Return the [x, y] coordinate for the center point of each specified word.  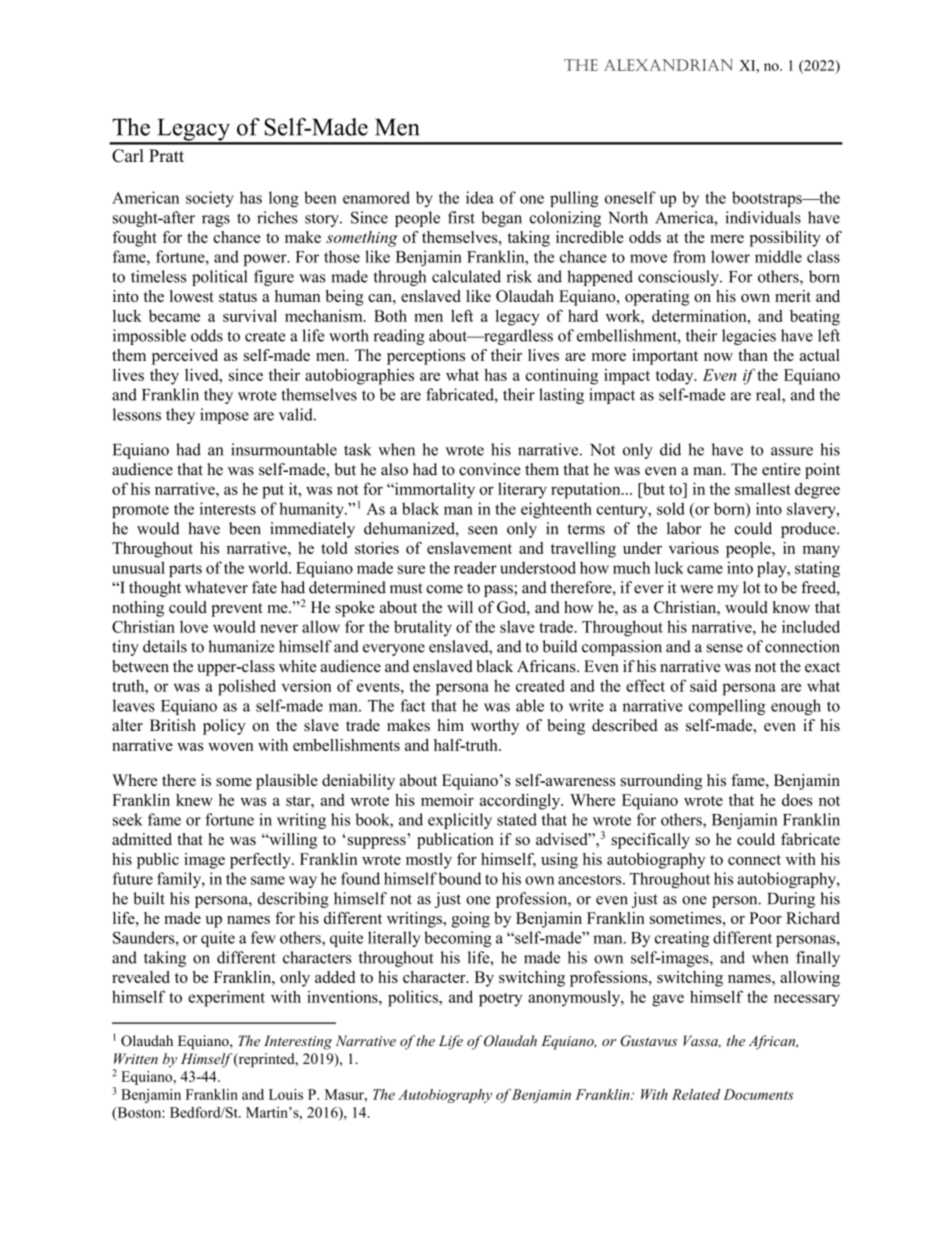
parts [185, 570]
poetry [500, 1000]
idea [480, 197]
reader [475, 567]
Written [136, 1058]
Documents [758, 1094]
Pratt [166, 155]
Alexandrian [668, 65]
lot [751, 587]
